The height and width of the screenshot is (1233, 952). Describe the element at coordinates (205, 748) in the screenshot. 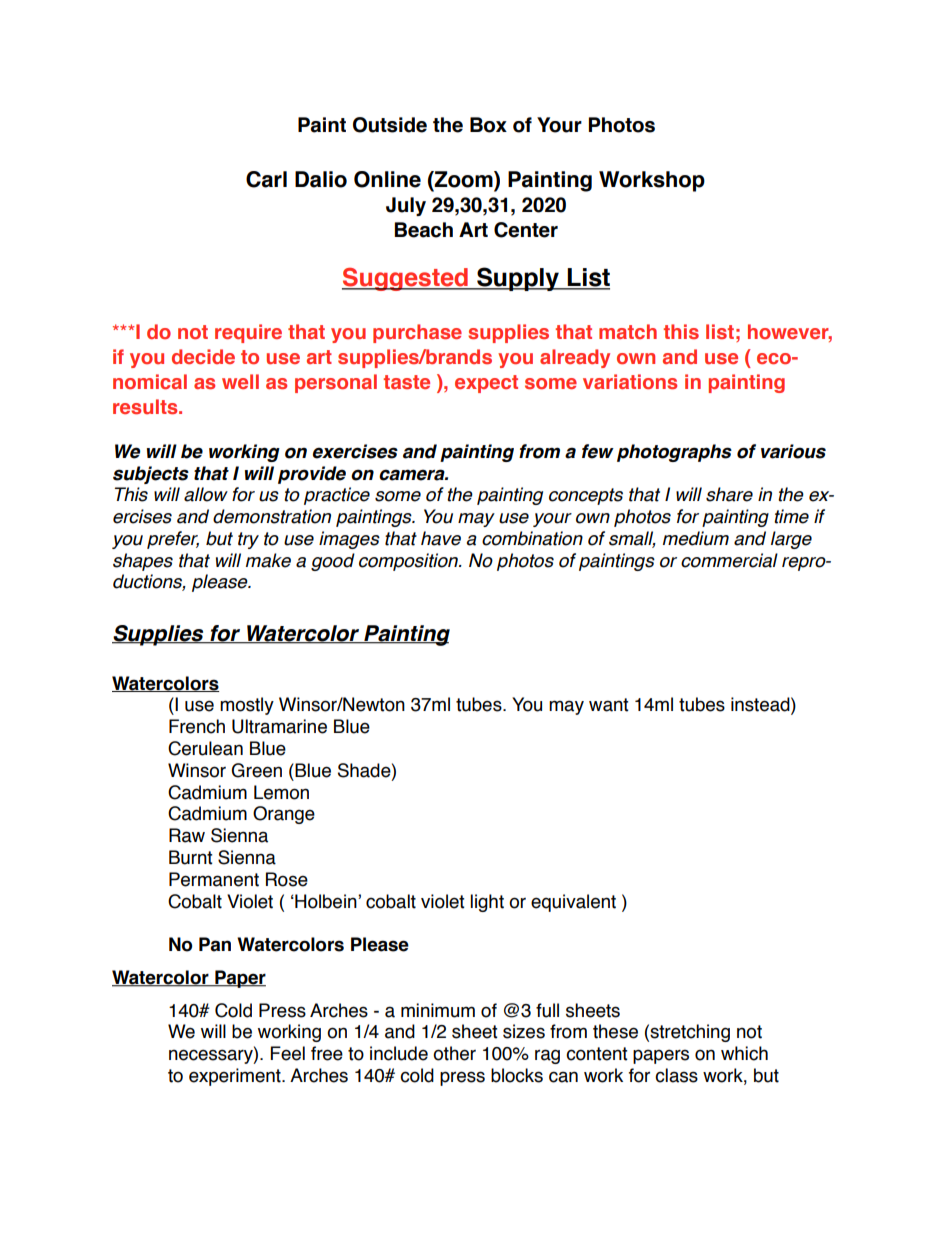

I see `Cerulean` at that location.
